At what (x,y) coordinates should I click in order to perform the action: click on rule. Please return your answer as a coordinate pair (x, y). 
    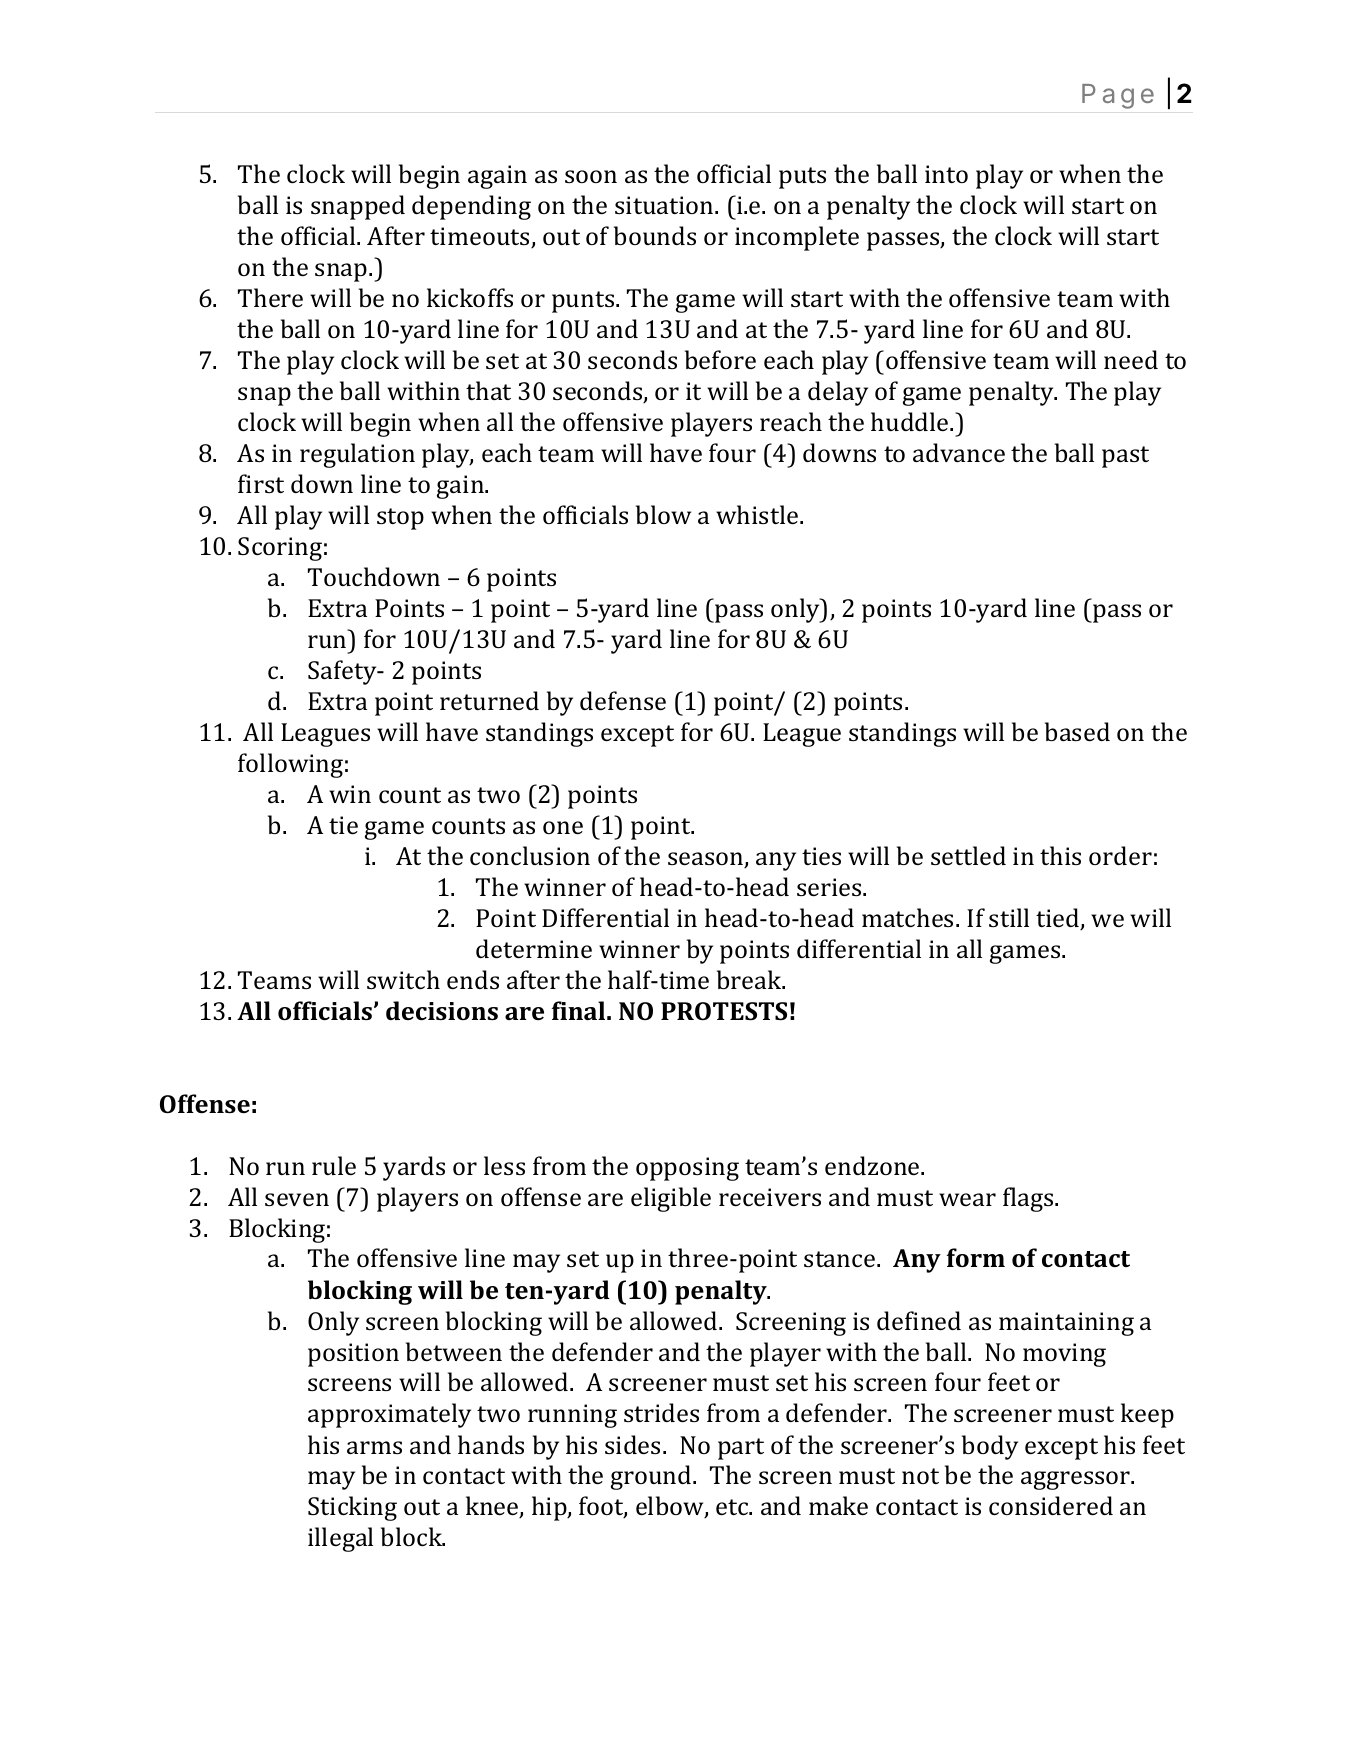
    Looking at the image, I should click on (334, 1165).
